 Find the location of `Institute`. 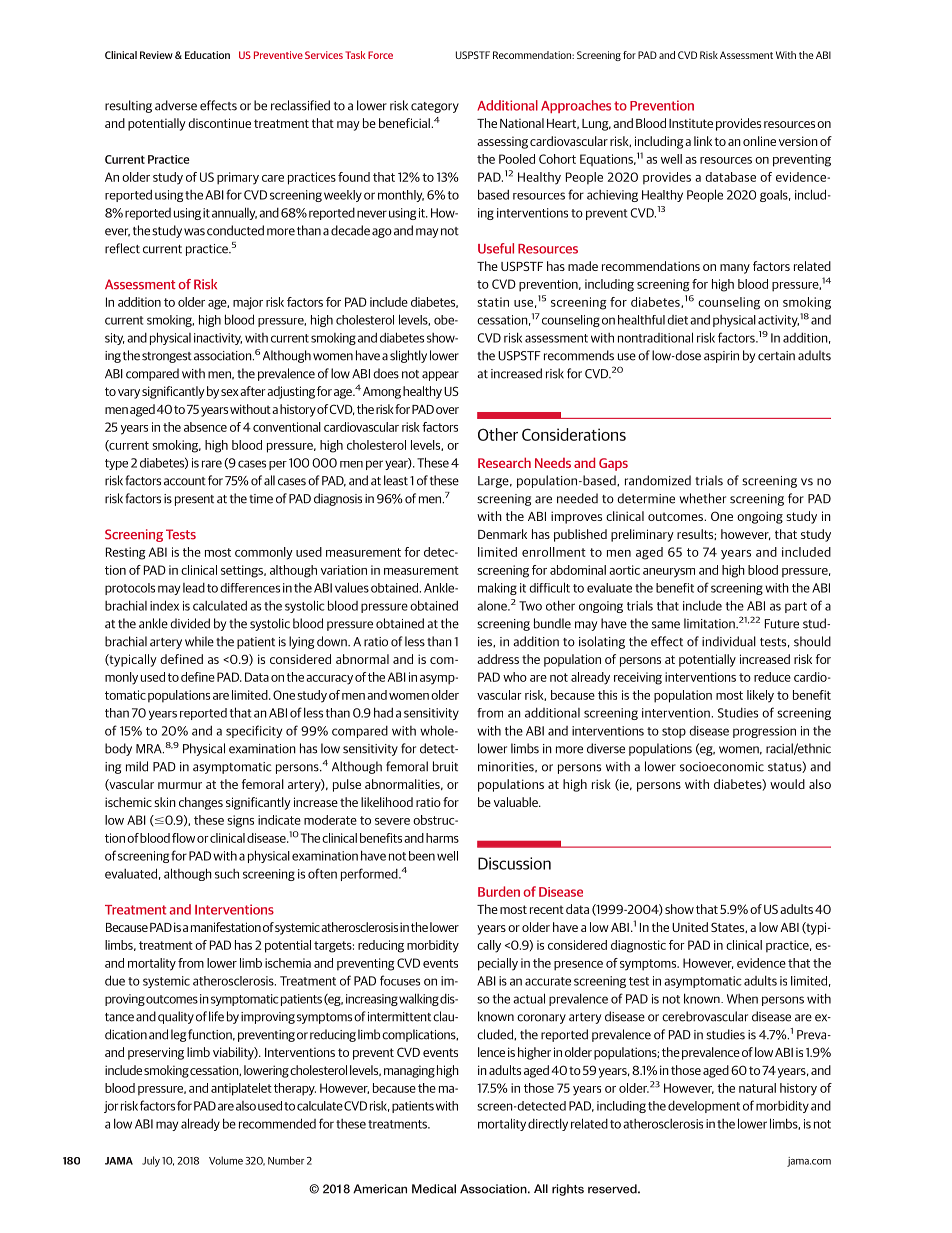

Institute is located at coordinates (691, 123).
